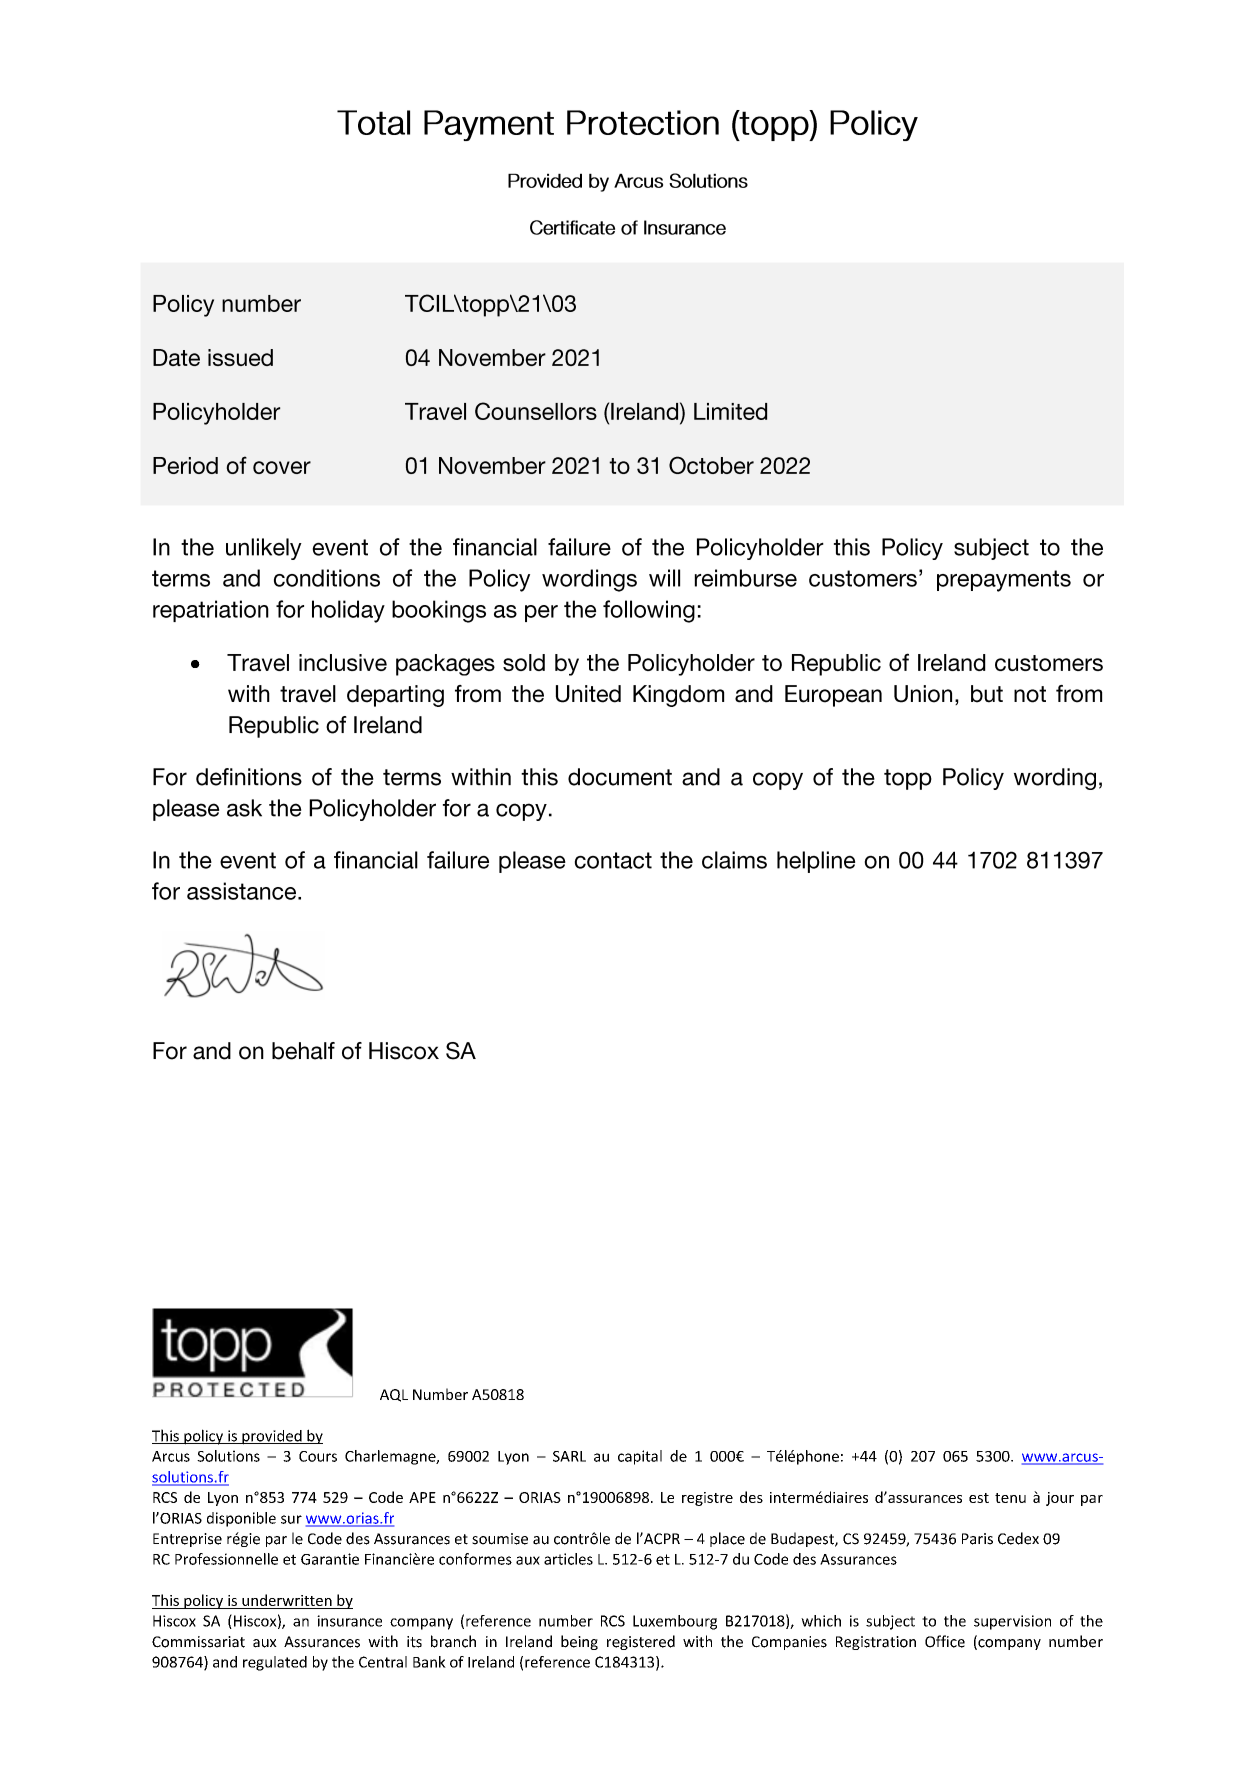 This document has height=1774, width=1255. I want to click on supervision, so click(1012, 1622).
